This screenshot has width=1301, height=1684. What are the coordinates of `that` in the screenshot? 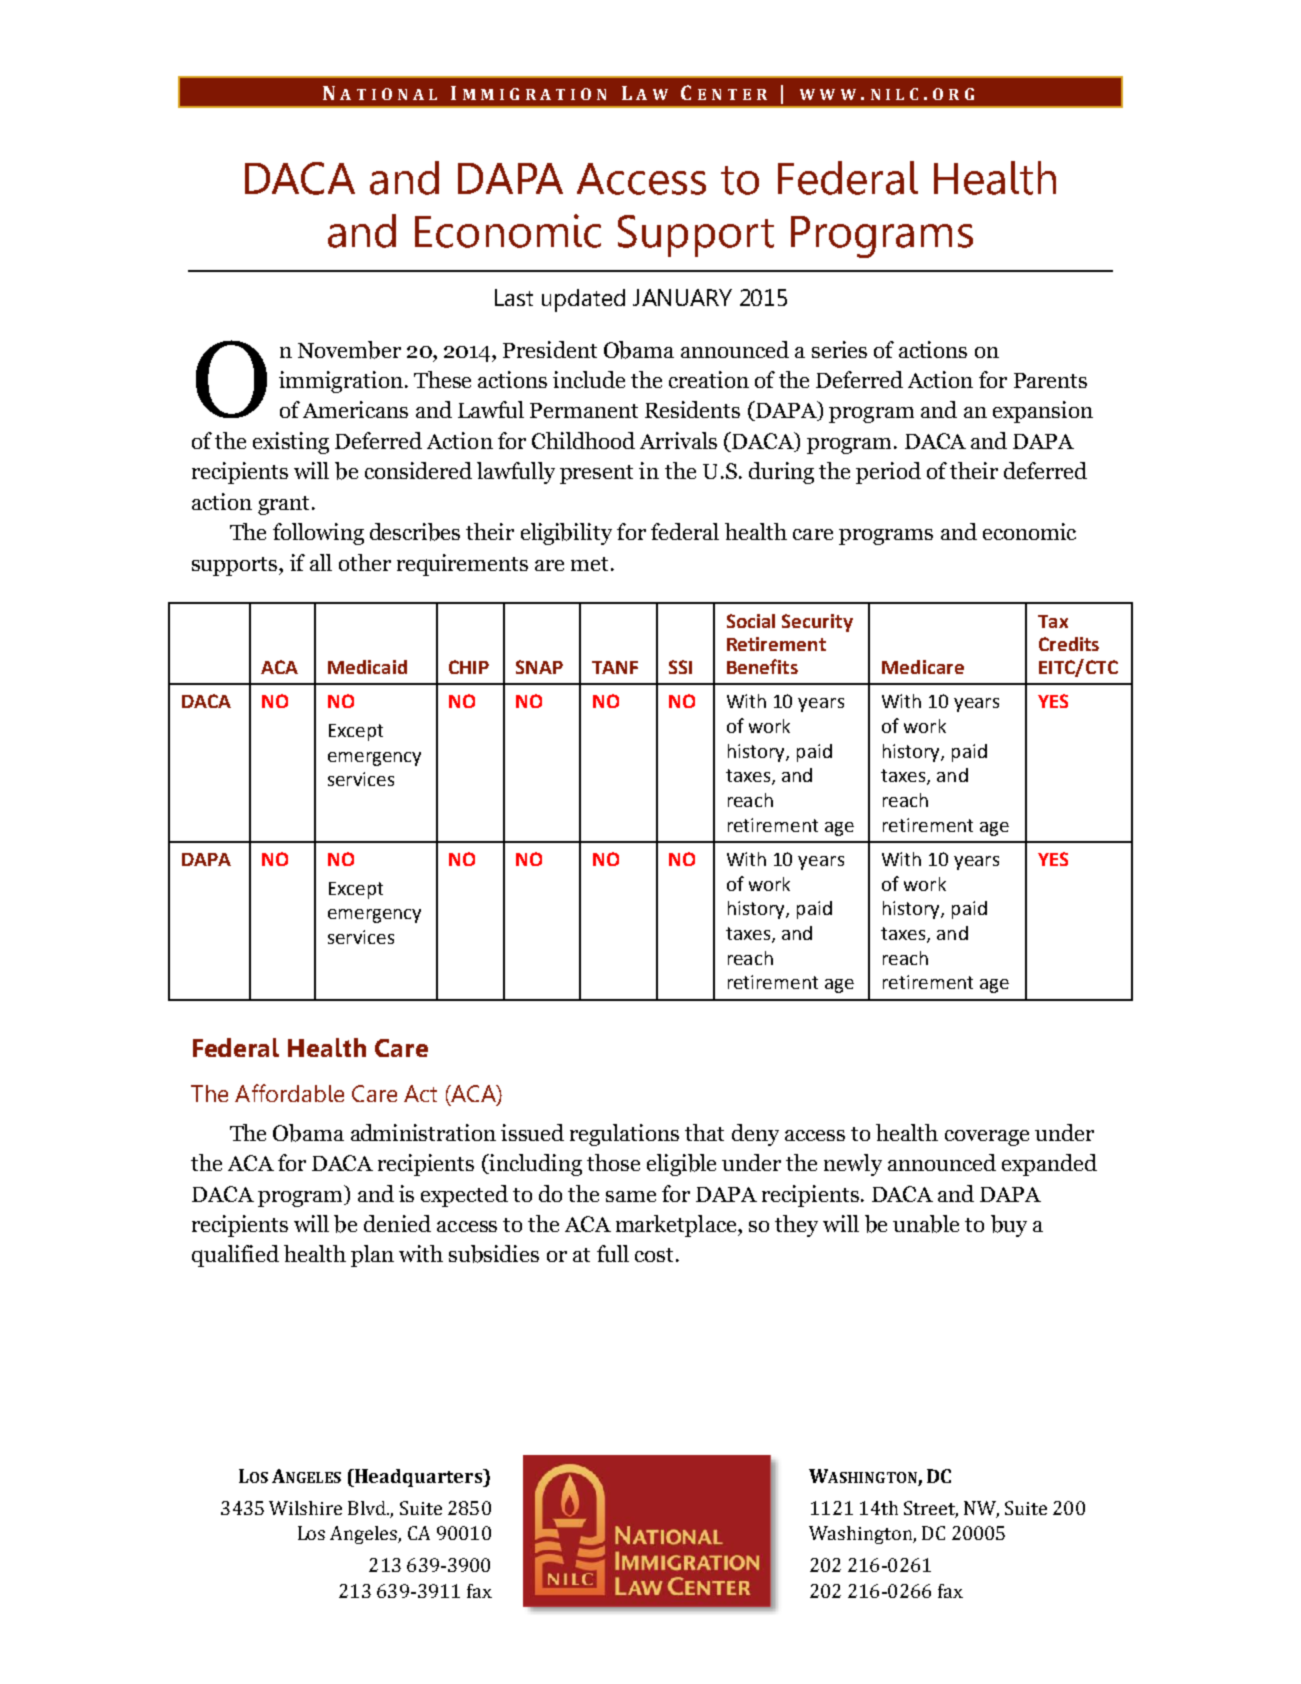 It's located at (704, 1132).
